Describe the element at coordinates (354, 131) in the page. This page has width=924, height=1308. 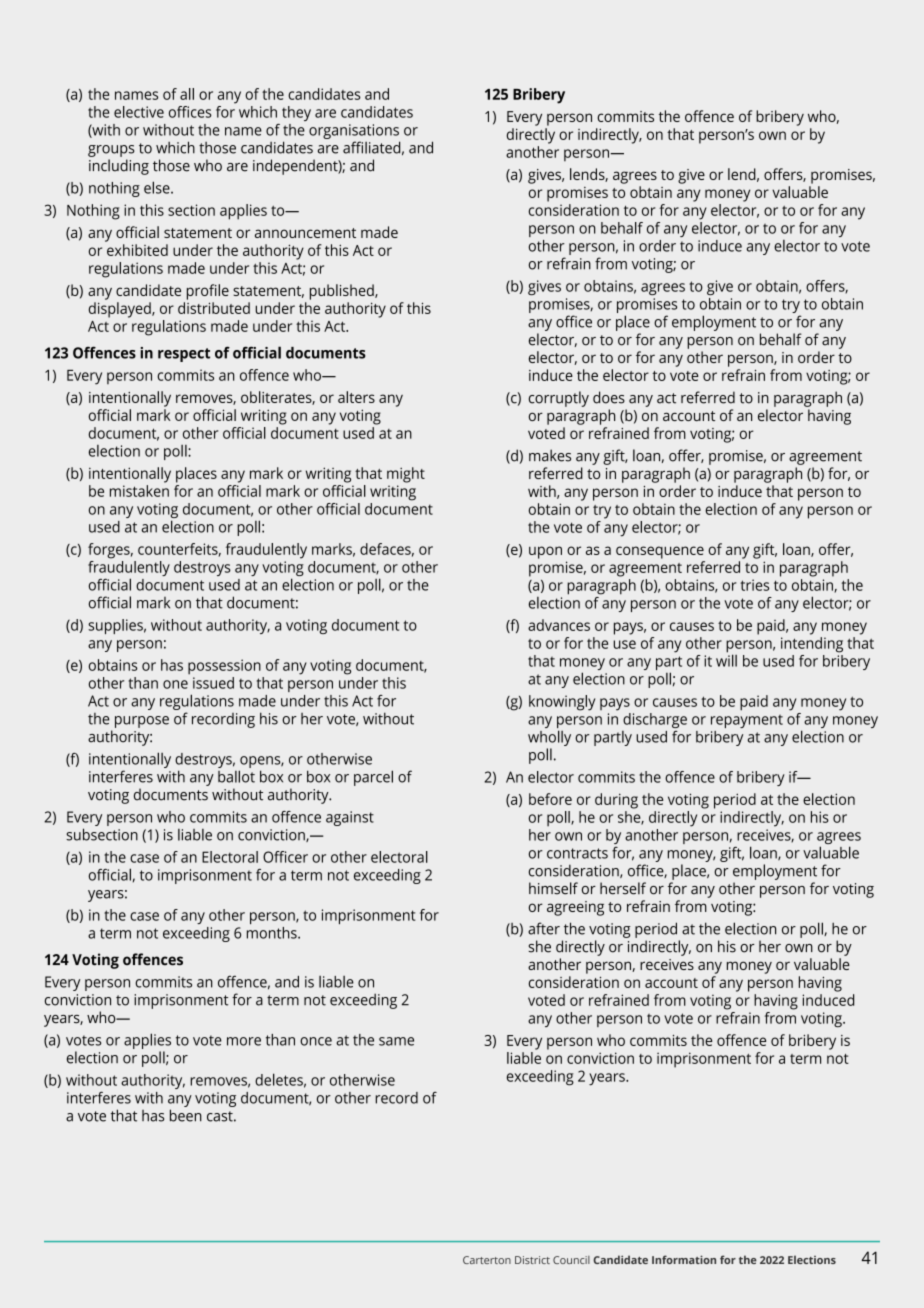
I see `organisations` at that location.
